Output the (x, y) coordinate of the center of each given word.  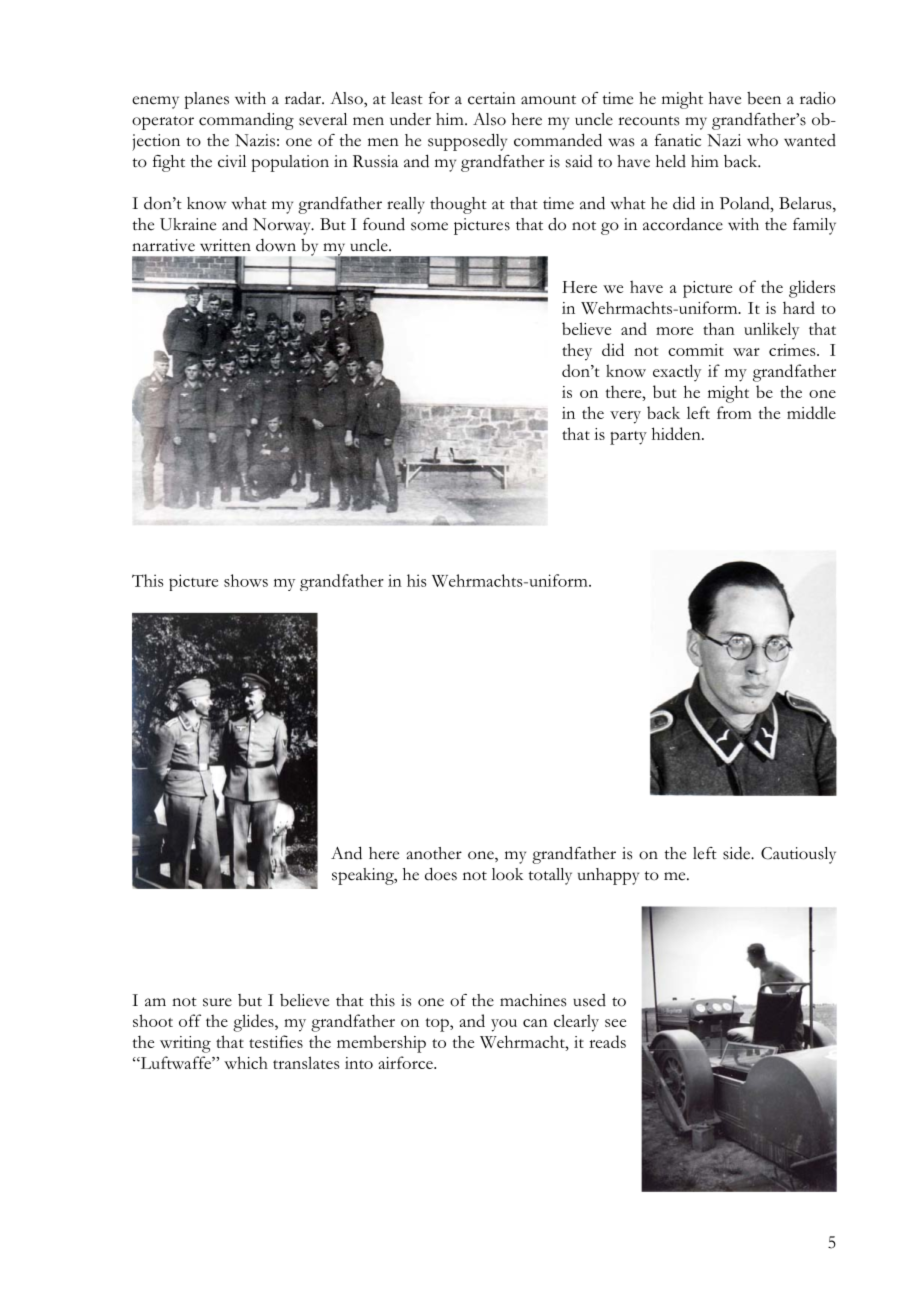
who (762, 140)
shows (246, 580)
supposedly (467, 142)
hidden (677, 433)
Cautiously (798, 855)
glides (254, 1023)
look (507, 874)
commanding (246, 121)
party (628, 438)
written (225, 245)
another (434, 853)
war (746, 352)
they (577, 352)
